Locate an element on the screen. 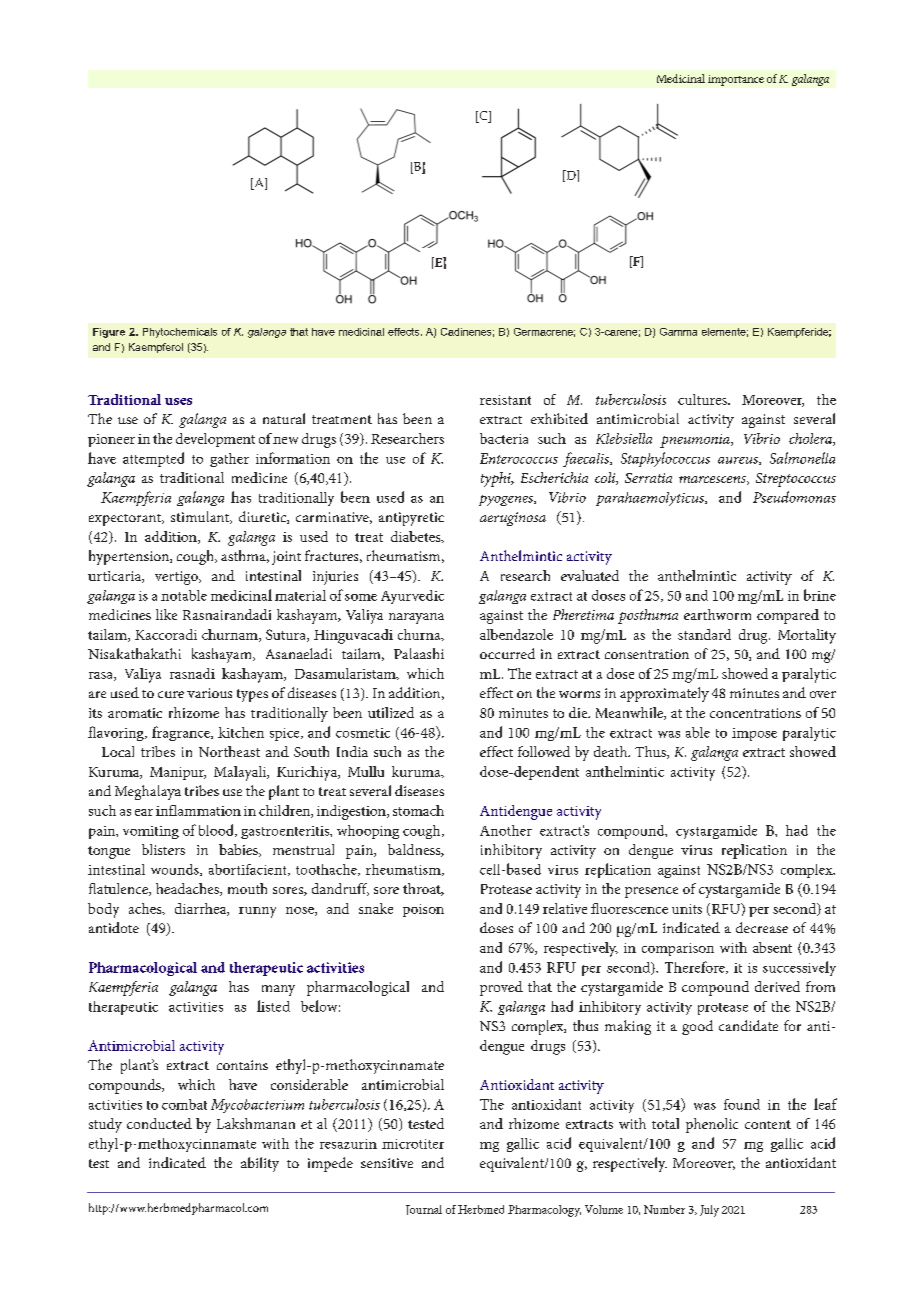  importance is located at coordinates (736, 80).
